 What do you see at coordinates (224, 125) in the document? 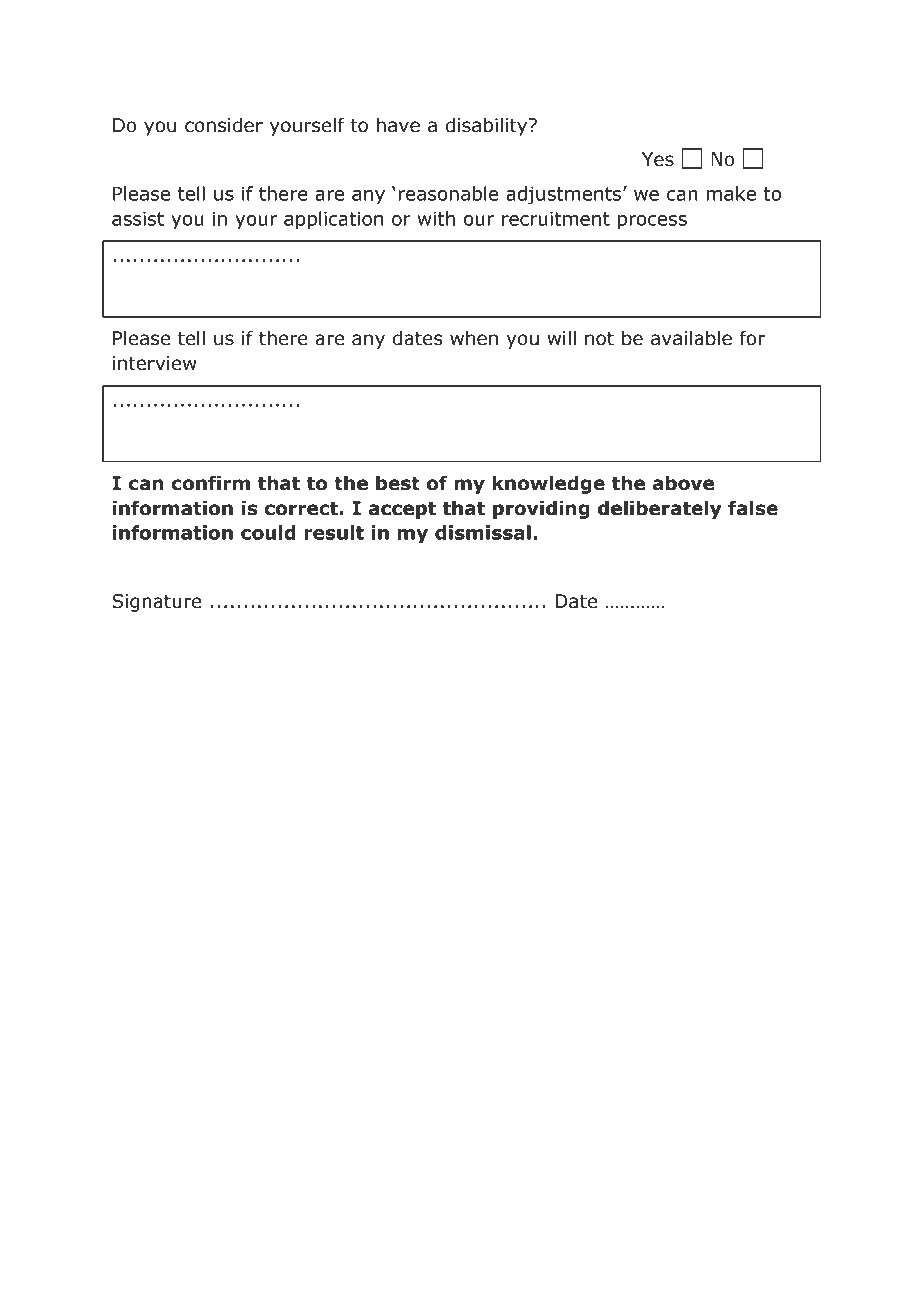
I see `consider` at bounding box center [224, 125].
